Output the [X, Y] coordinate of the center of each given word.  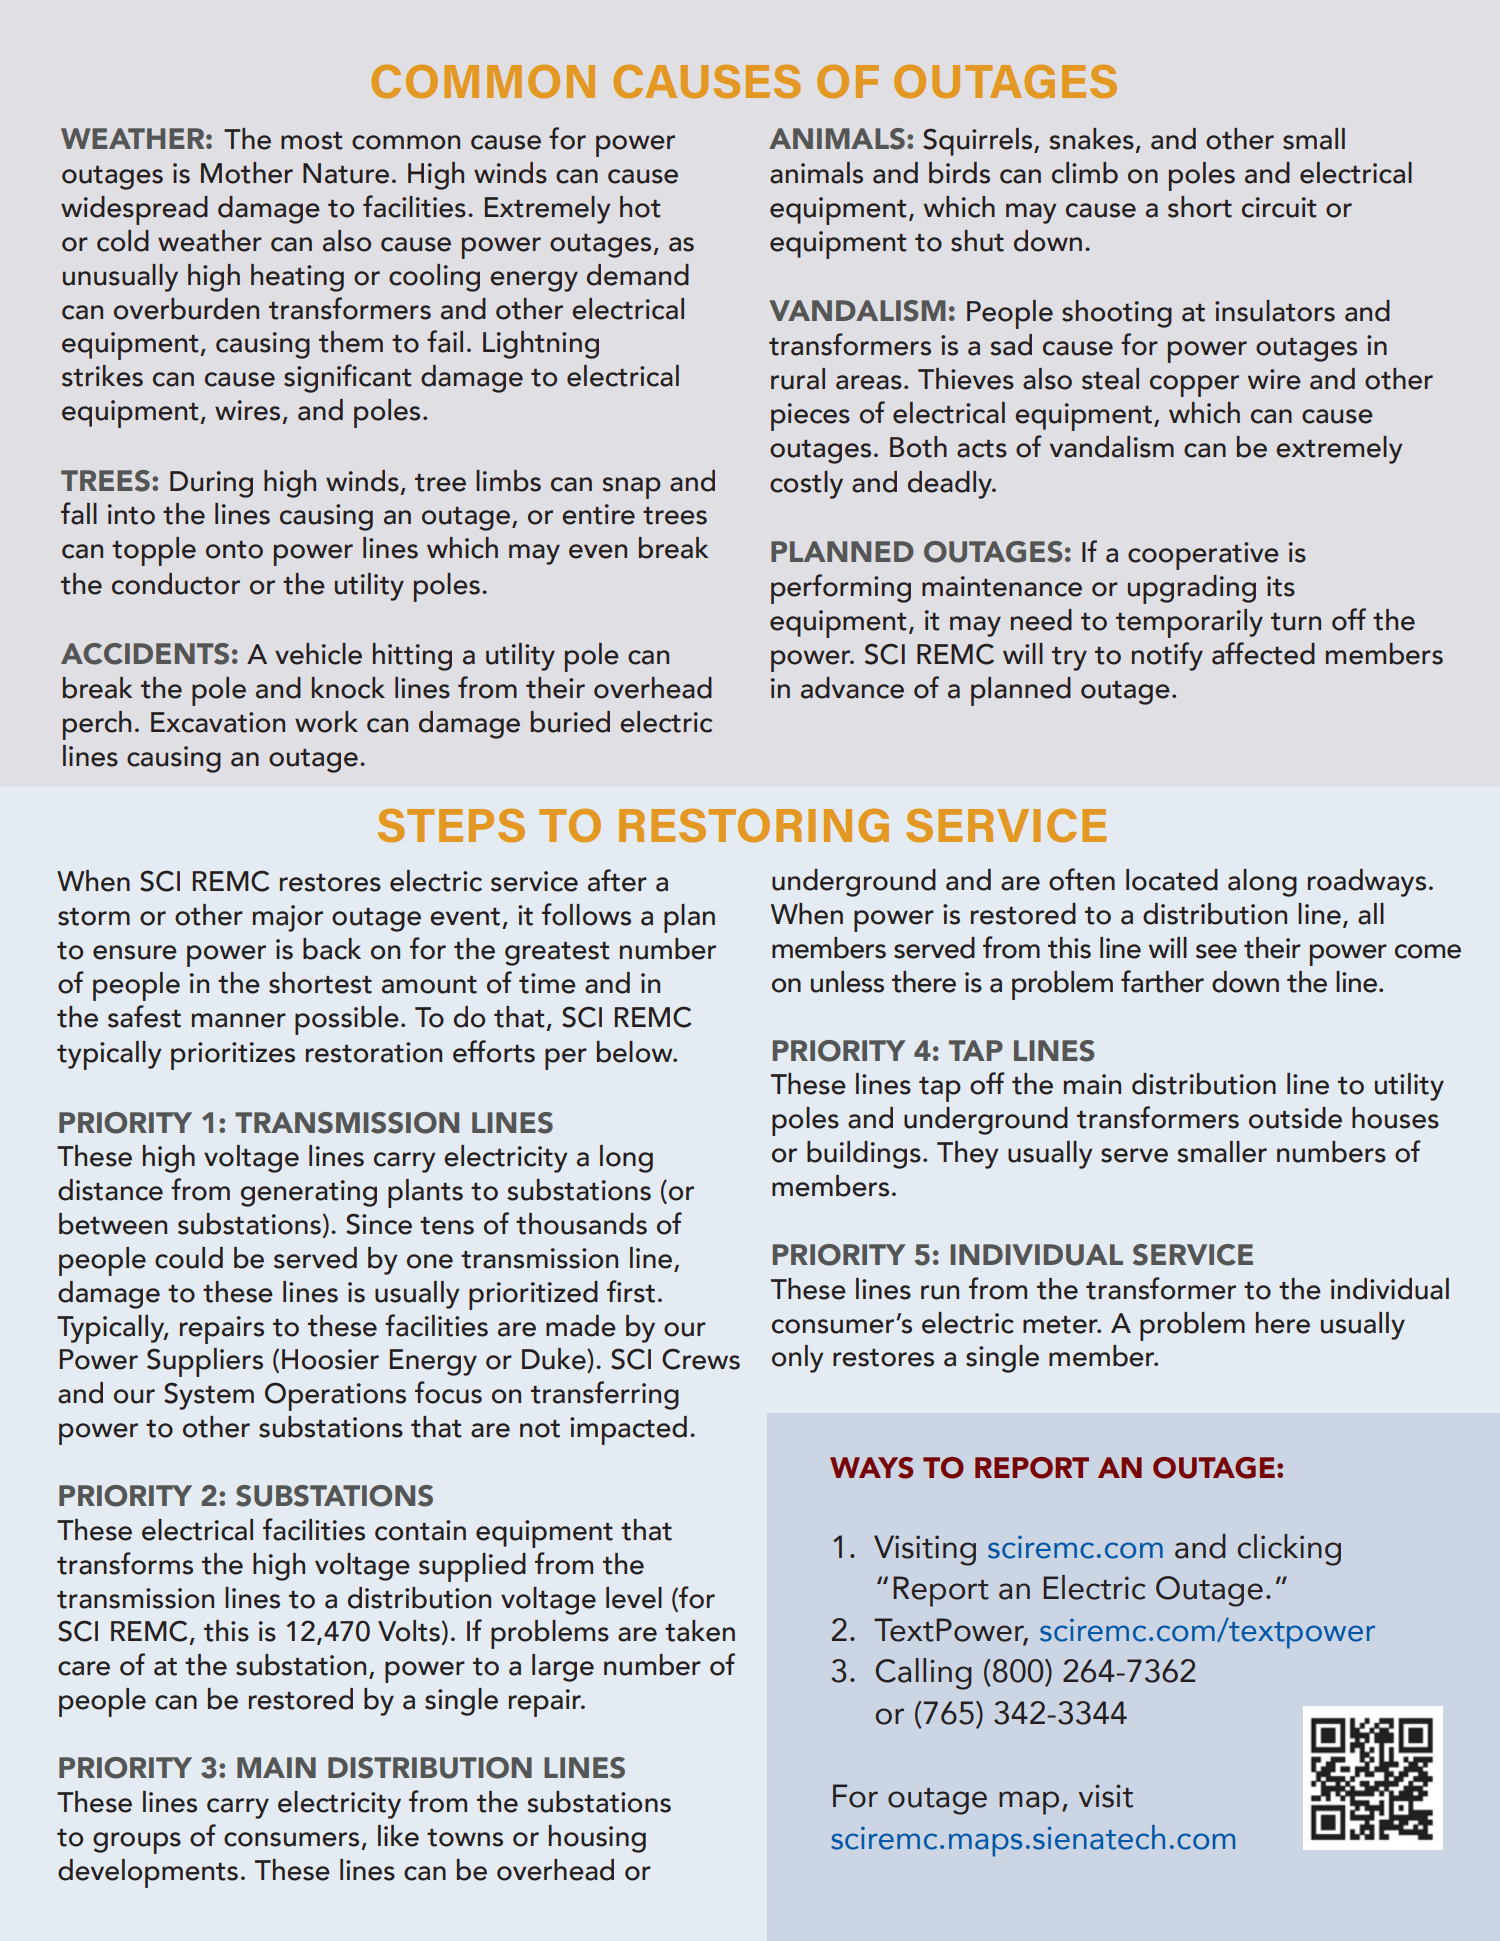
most [311, 141]
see [1216, 951]
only [798, 1359]
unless [847, 982]
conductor [176, 584]
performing [841, 589]
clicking [1289, 1550]
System [209, 1396]
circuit [1279, 207]
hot [640, 207]
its [1281, 586]
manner [239, 1020]
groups [137, 1843]
